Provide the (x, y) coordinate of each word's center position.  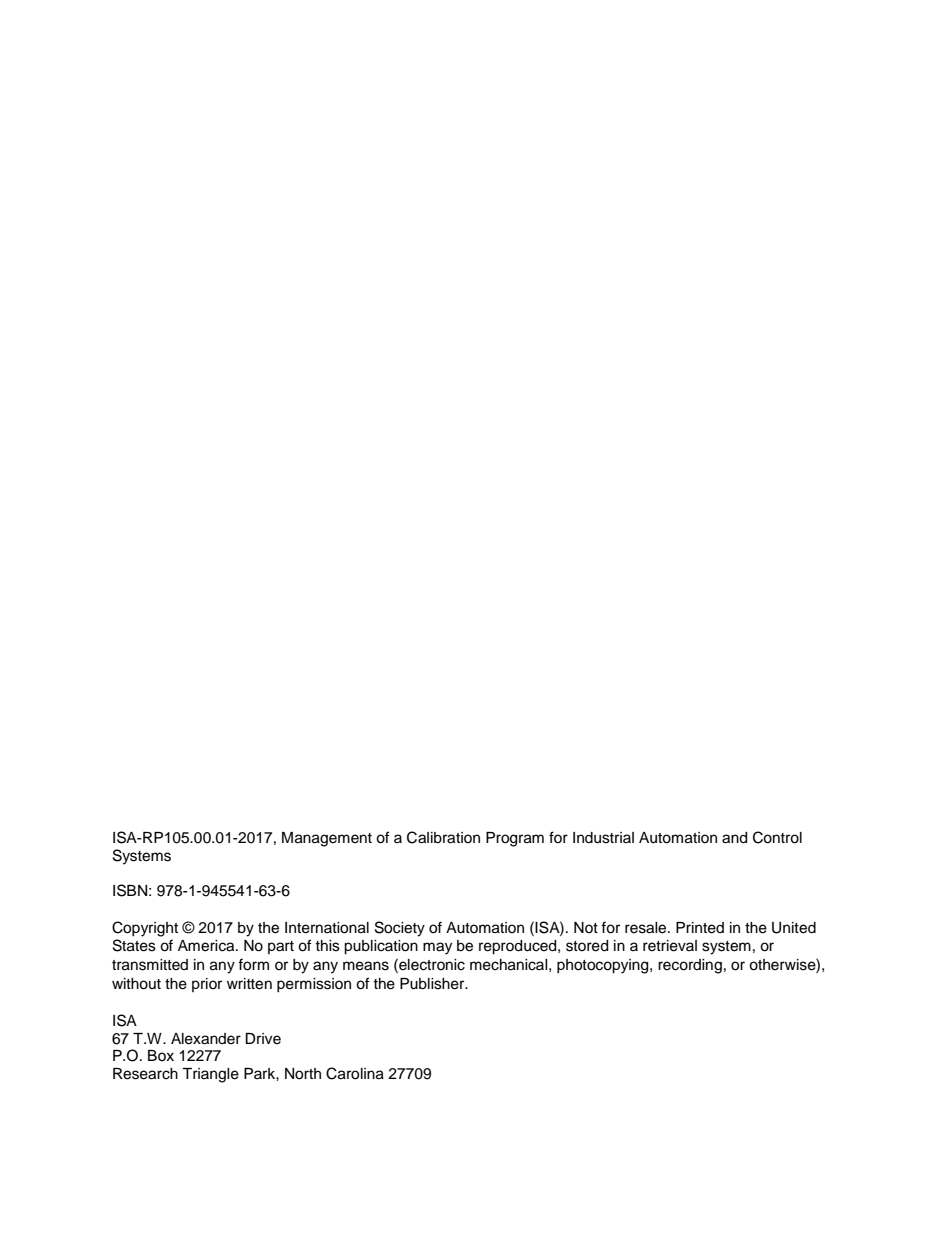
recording (690, 966)
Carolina (355, 1073)
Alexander (206, 1039)
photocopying (604, 966)
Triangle (210, 1075)
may (437, 948)
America (207, 946)
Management (327, 839)
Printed (700, 928)
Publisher (433, 984)
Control (777, 837)
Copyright (145, 929)
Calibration (443, 837)
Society (400, 929)
